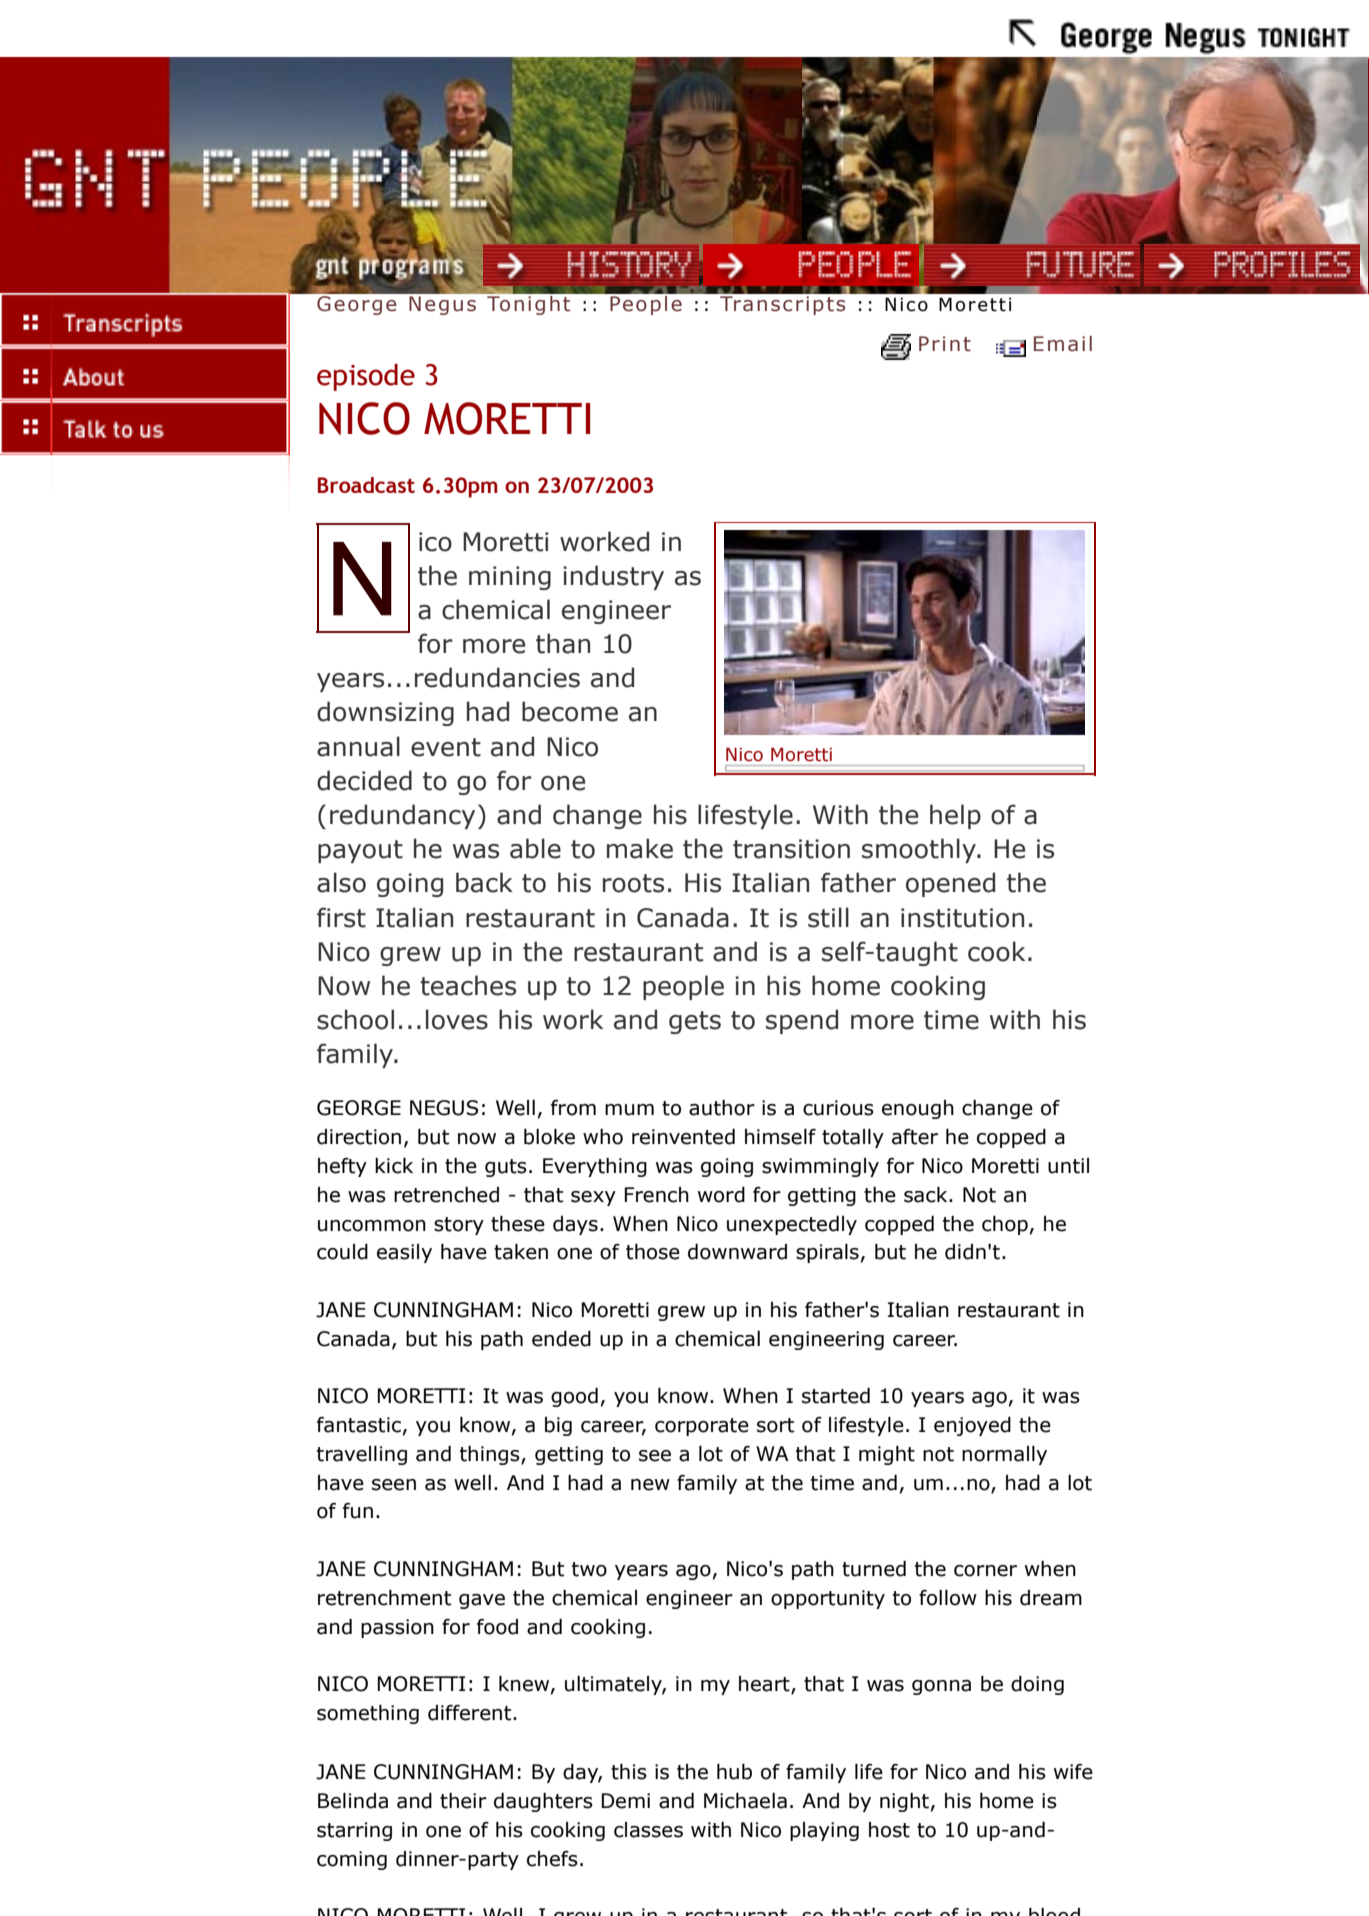  I want to click on industry, so click(613, 577).
